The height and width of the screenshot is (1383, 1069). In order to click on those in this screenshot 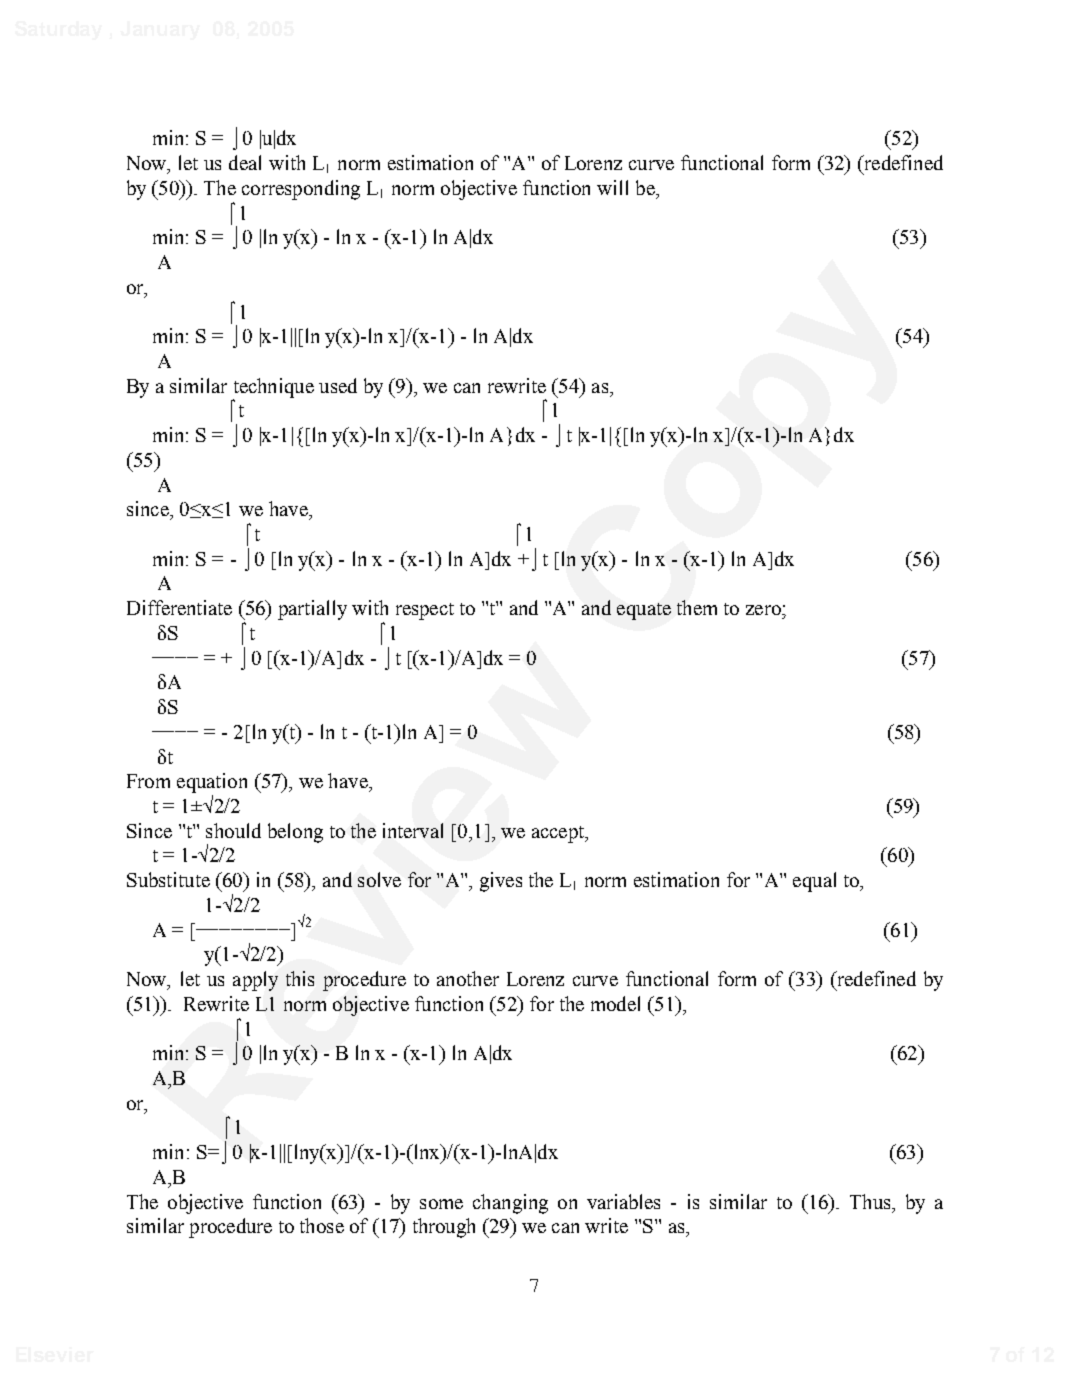, I will do `click(322, 1225)`.
